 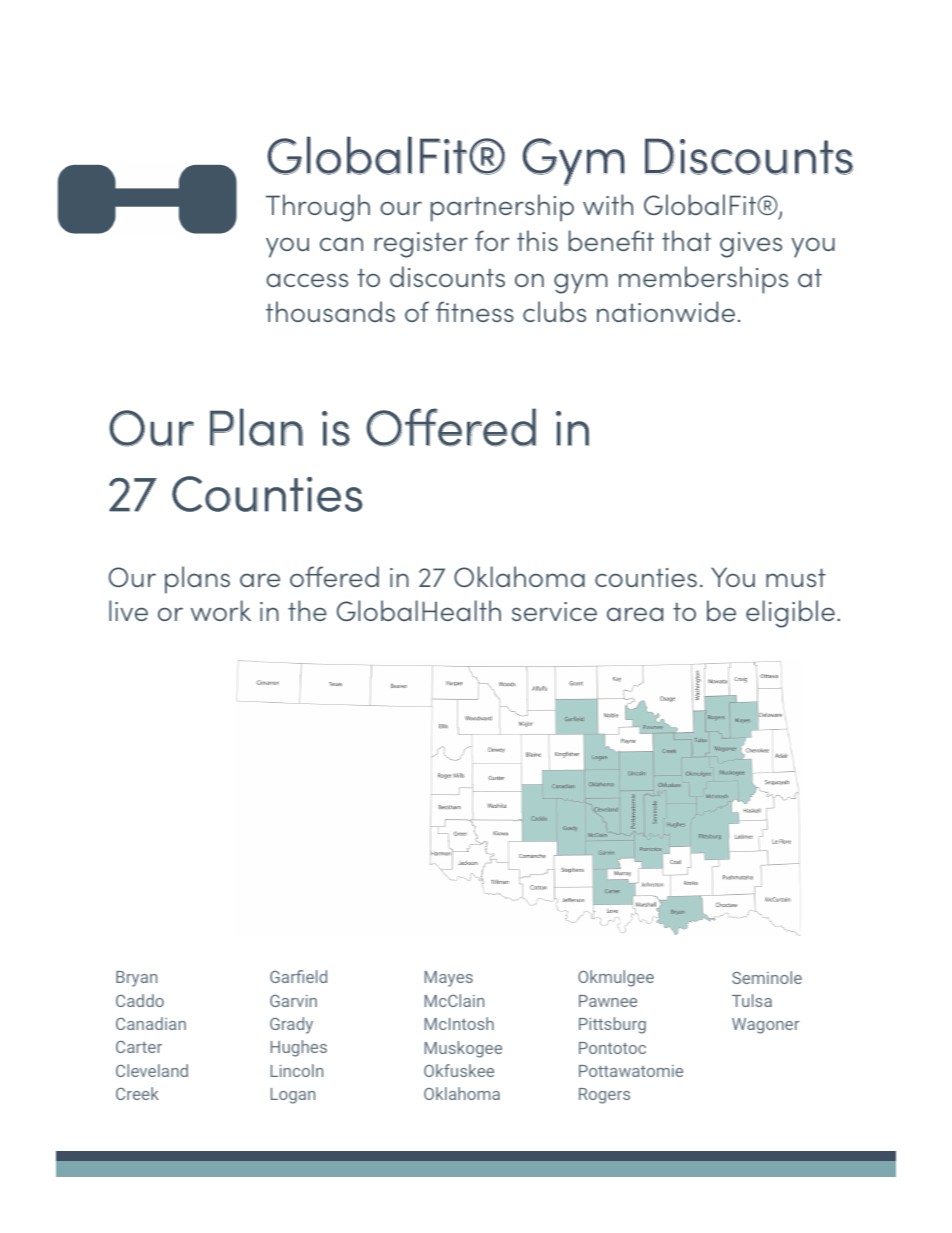 I want to click on thousands, so click(x=330, y=311).
